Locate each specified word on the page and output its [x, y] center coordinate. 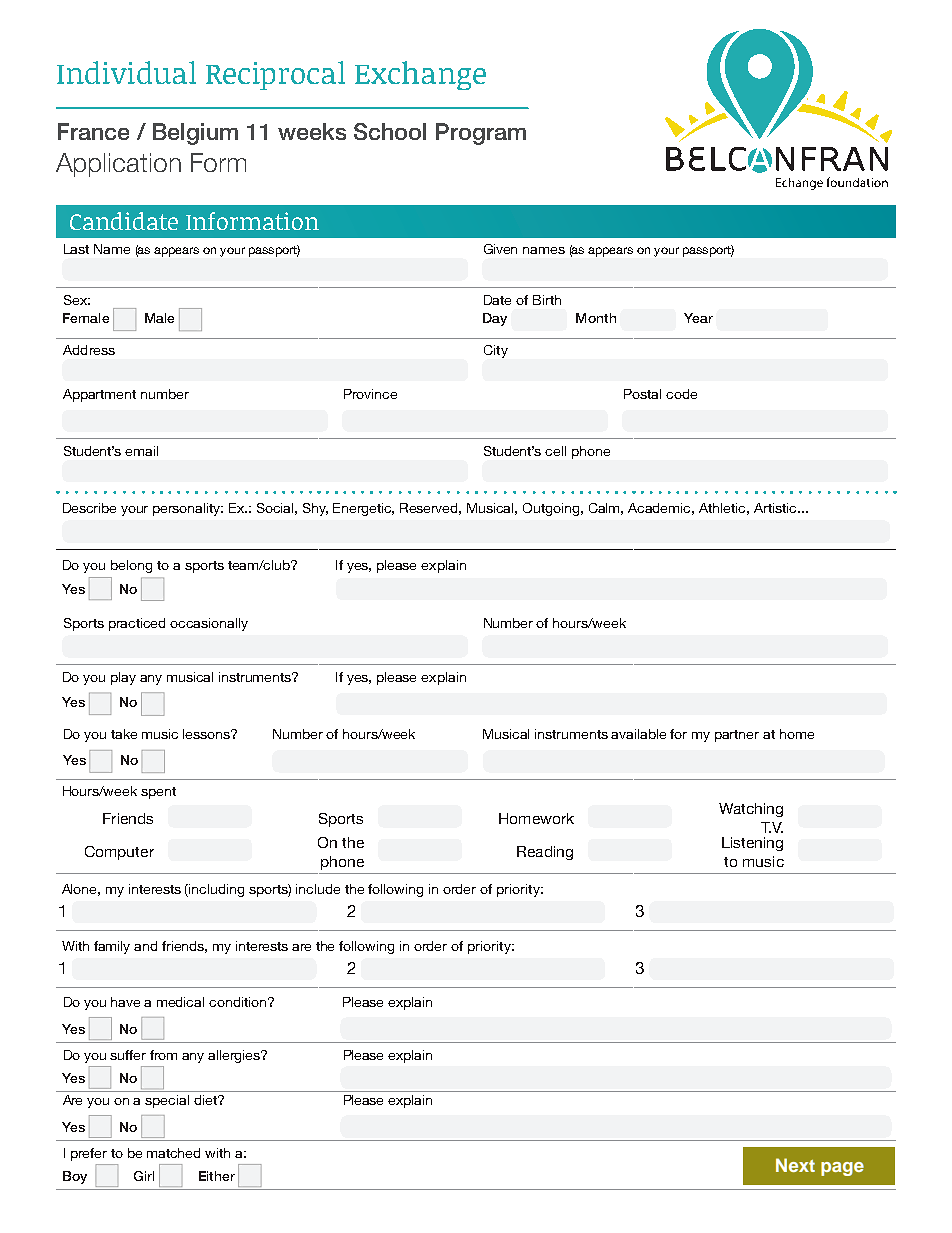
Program [481, 134]
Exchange [420, 75]
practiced [137, 624]
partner [737, 736]
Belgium [195, 134]
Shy [315, 509]
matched [173, 1153]
